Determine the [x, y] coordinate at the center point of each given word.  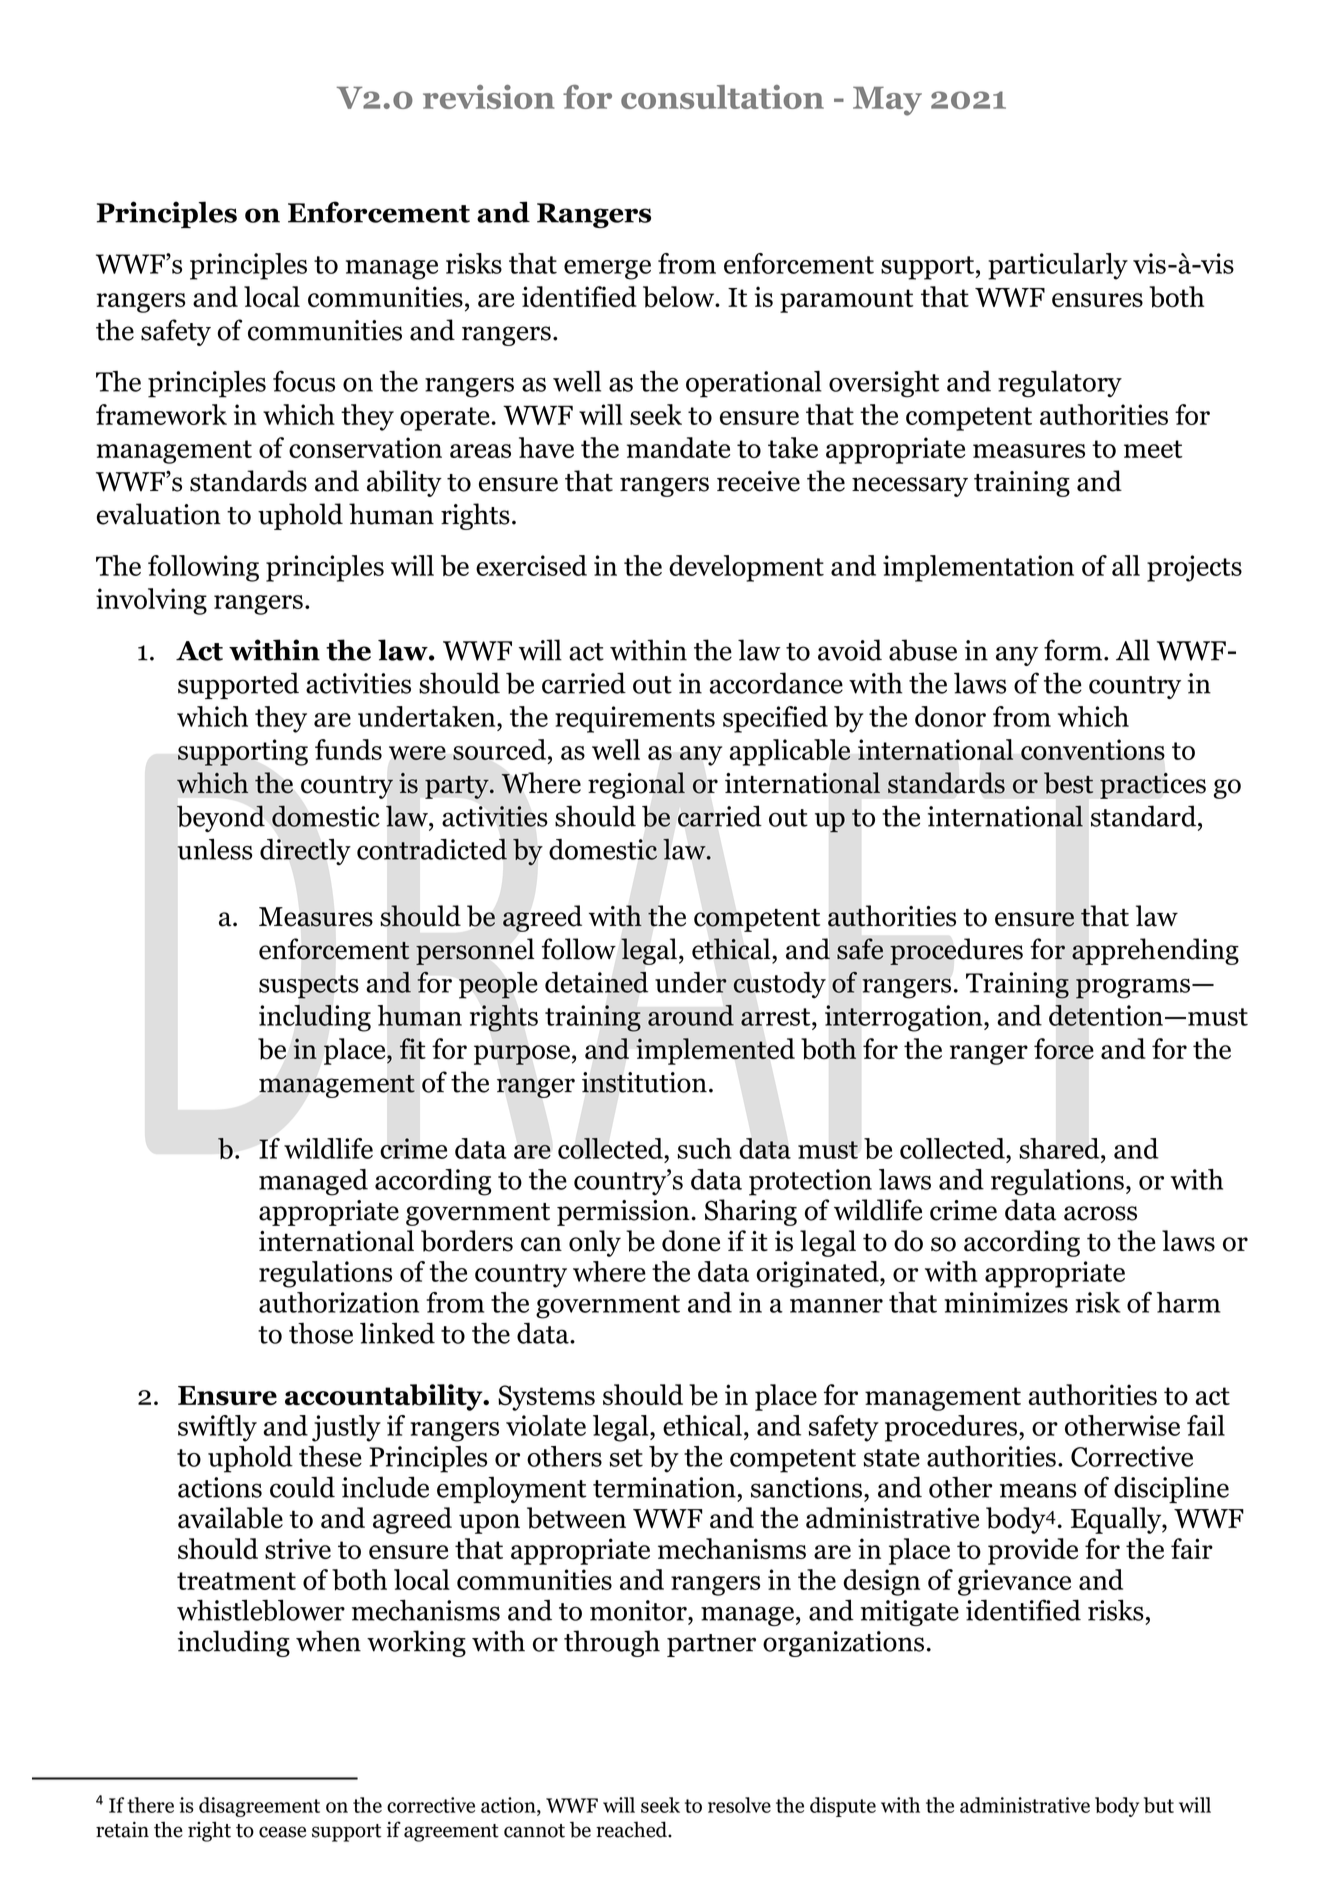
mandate [678, 447]
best [1068, 783]
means [1038, 1490]
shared [1060, 1148]
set [626, 1458]
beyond [221, 818]
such [704, 1148]
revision [489, 97]
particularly [1058, 266]
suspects [309, 987]
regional [636, 785]
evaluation [159, 514]
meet [1153, 449]
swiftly [217, 1428]
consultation [722, 97]
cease [282, 1832]
